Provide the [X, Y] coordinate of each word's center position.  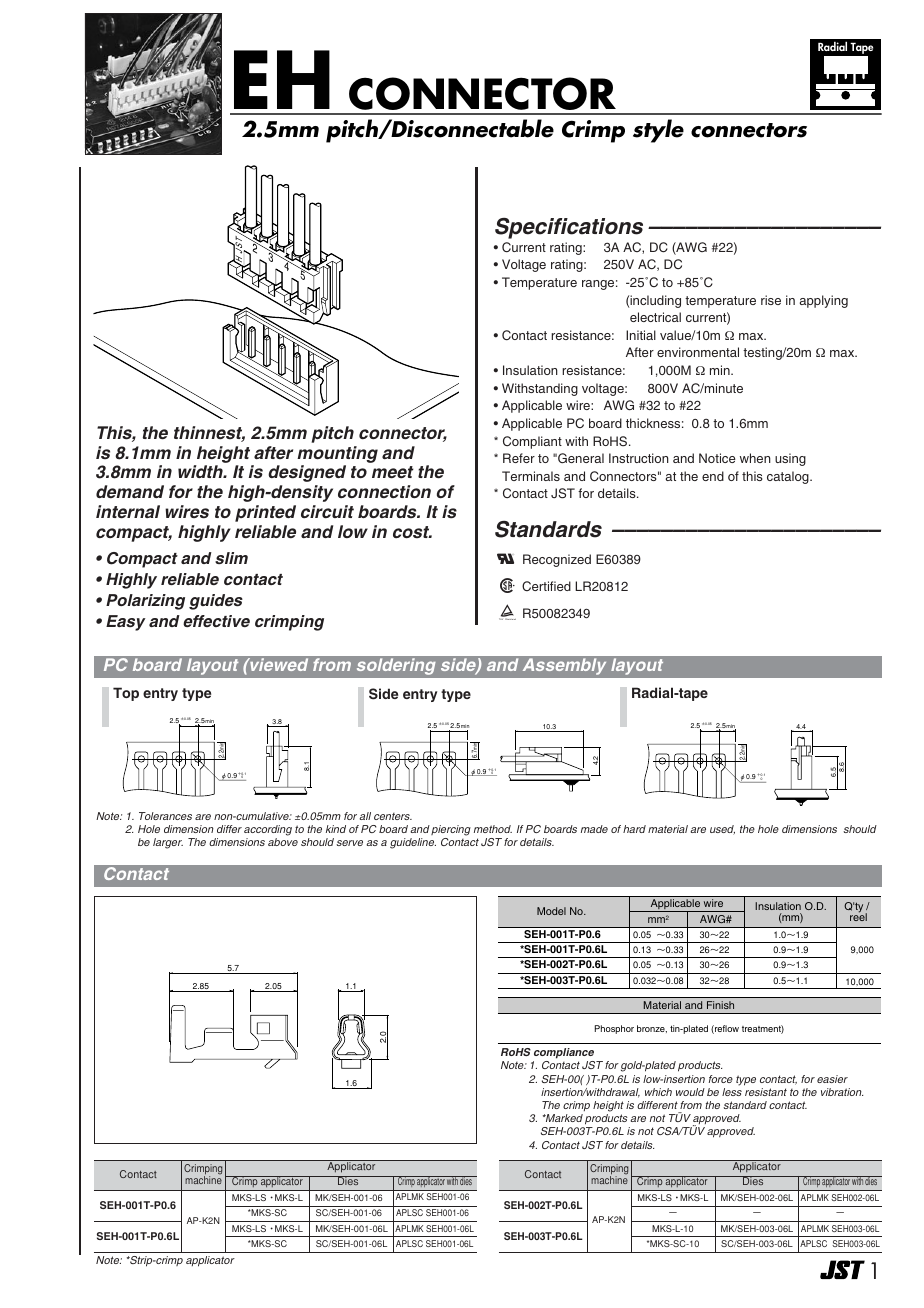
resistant [766, 1092]
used [722, 830]
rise [771, 300]
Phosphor [614, 1029]
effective [216, 621]
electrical [655, 317]
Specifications [569, 228]
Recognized [557, 560]
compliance [564, 1053]
